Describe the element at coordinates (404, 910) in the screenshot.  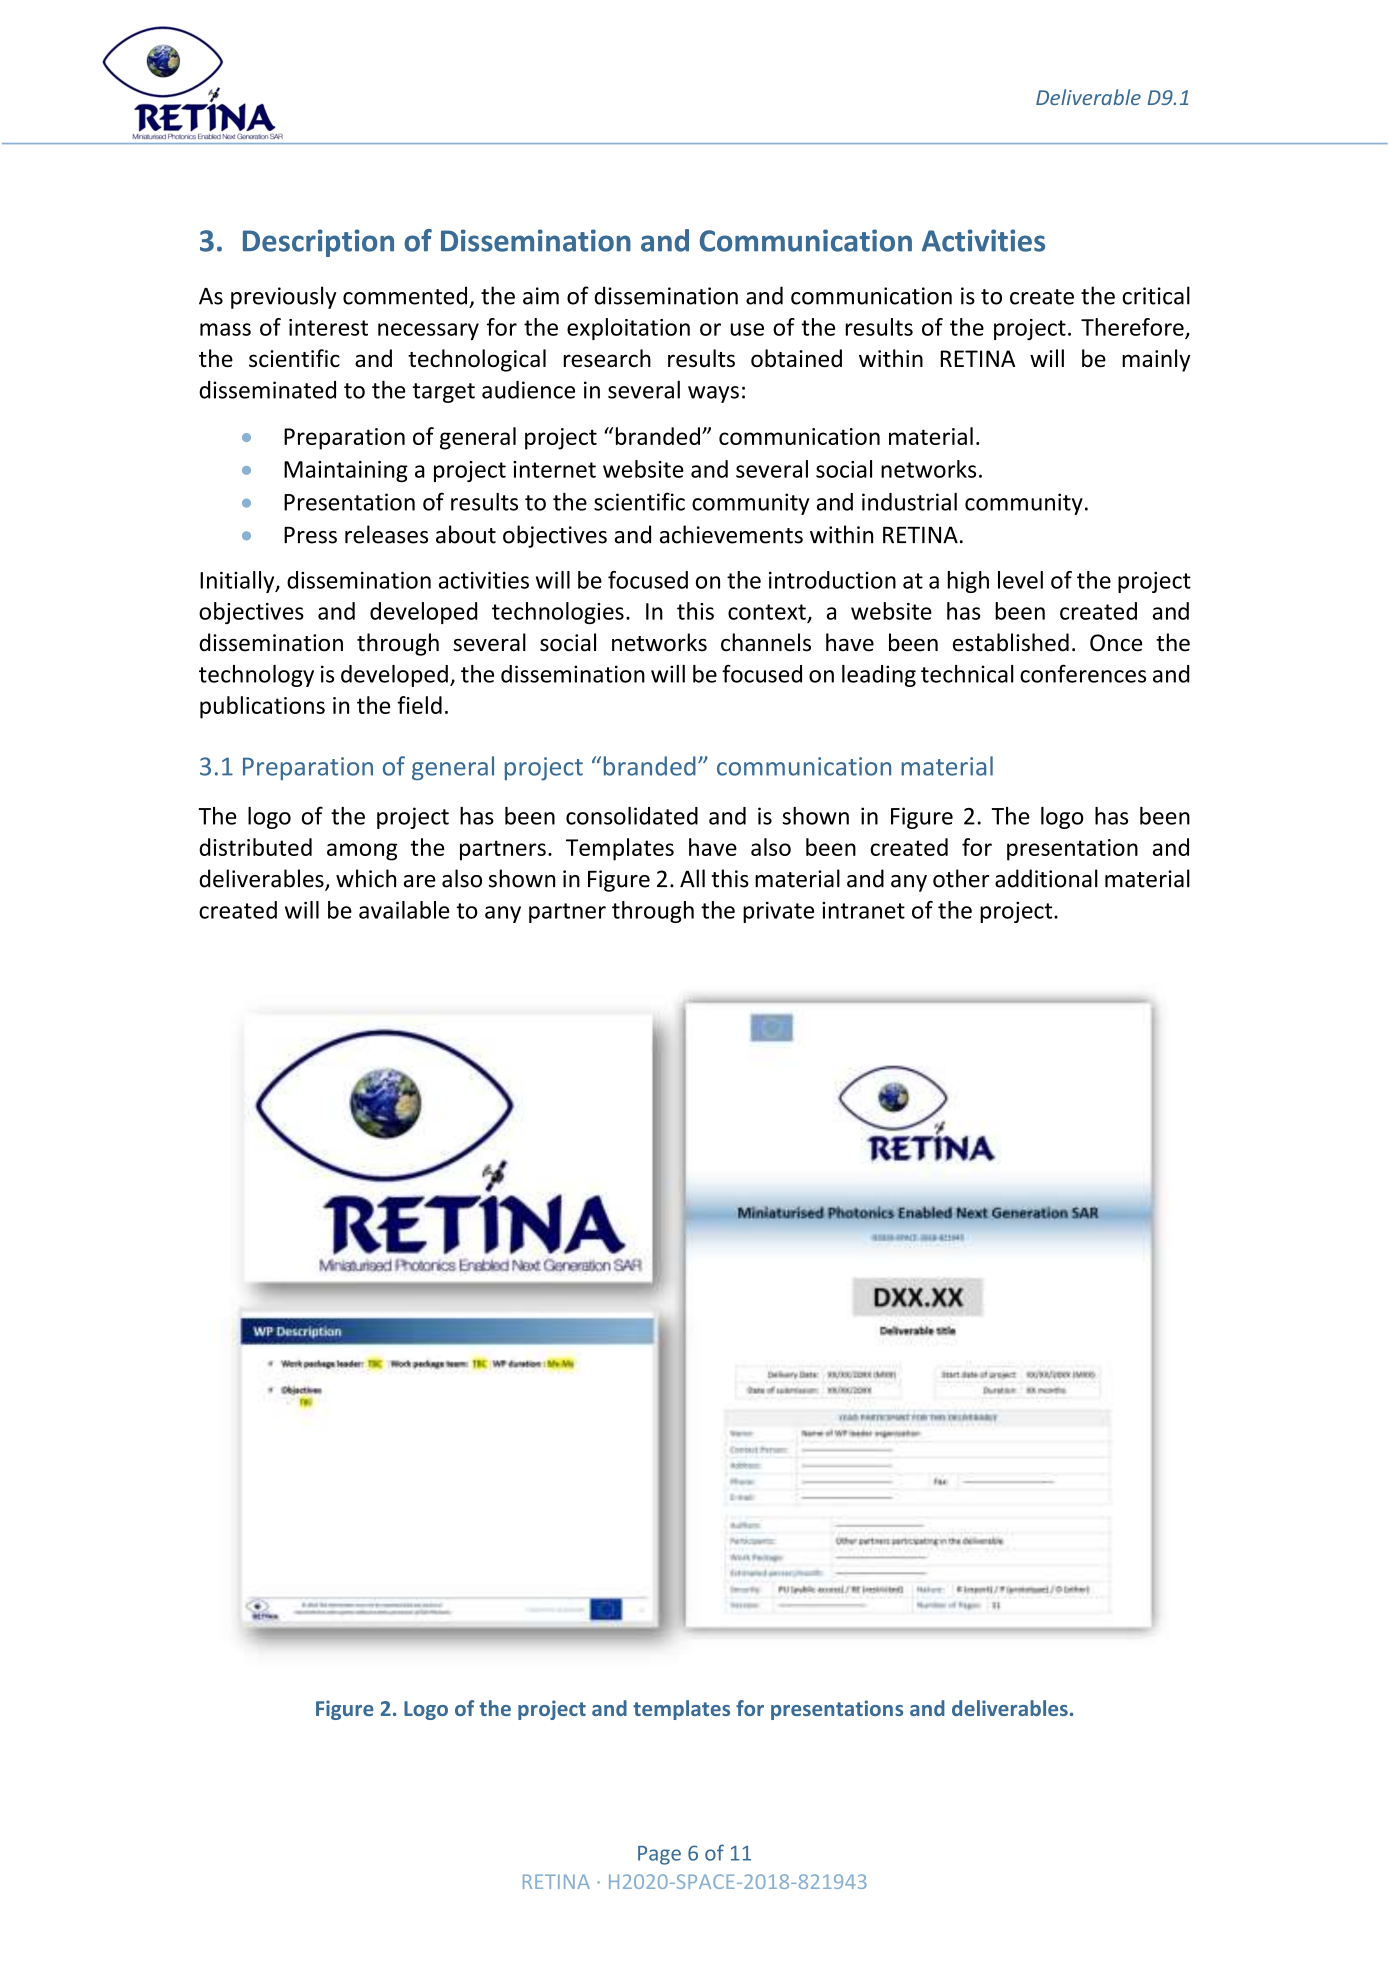
I see `available` at that location.
